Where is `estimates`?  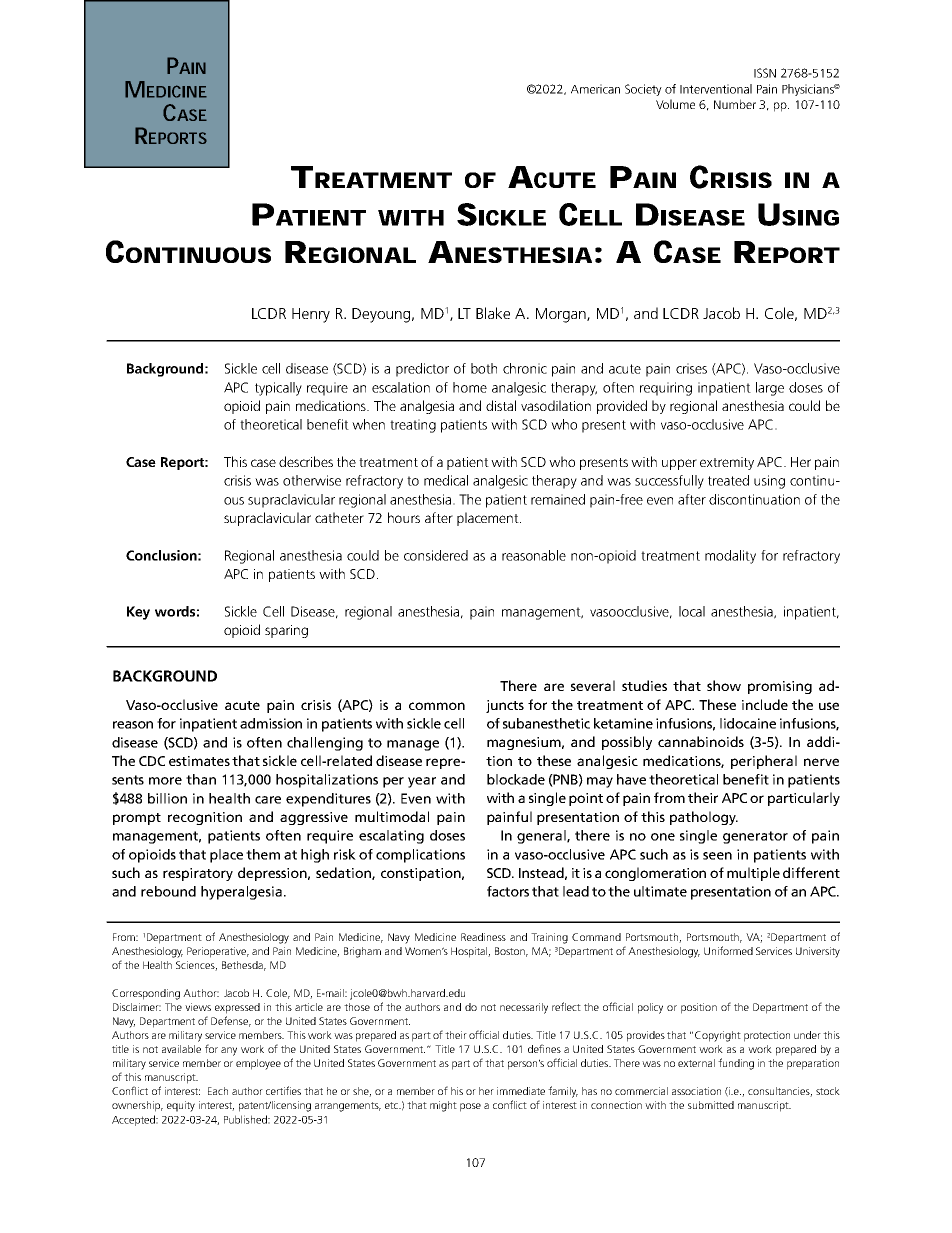
estimates is located at coordinates (199, 761).
